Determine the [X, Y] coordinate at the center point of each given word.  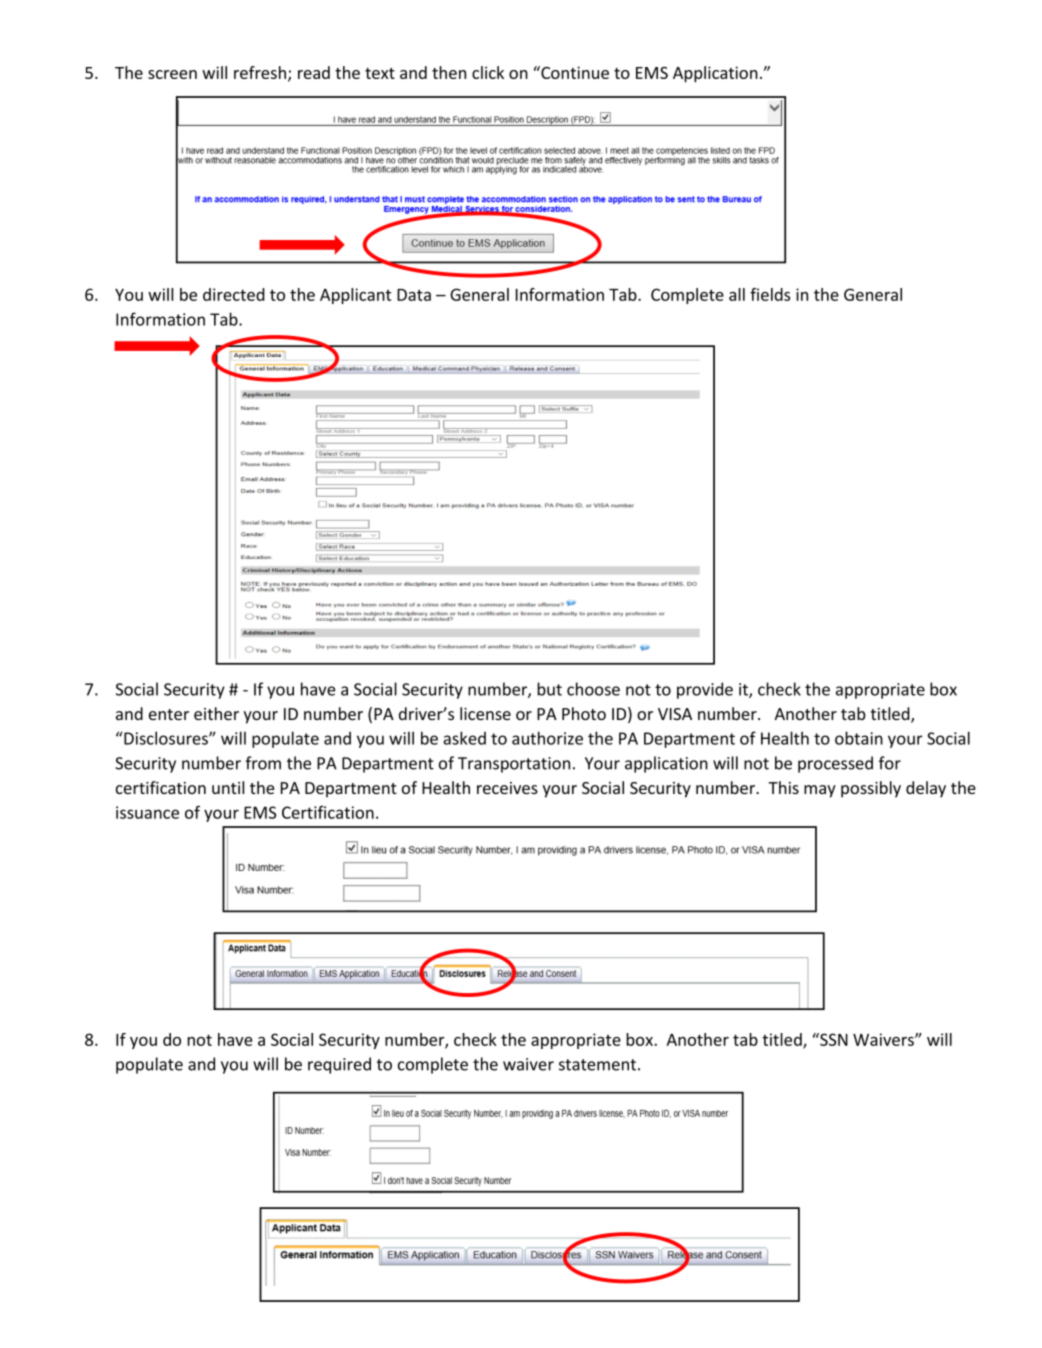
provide [705, 690]
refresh [260, 72]
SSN [833, 1039]
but [549, 689]
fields [770, 294]
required [339, 1065]
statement [597, 1065]
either [216, 713]
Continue [574, 72]
